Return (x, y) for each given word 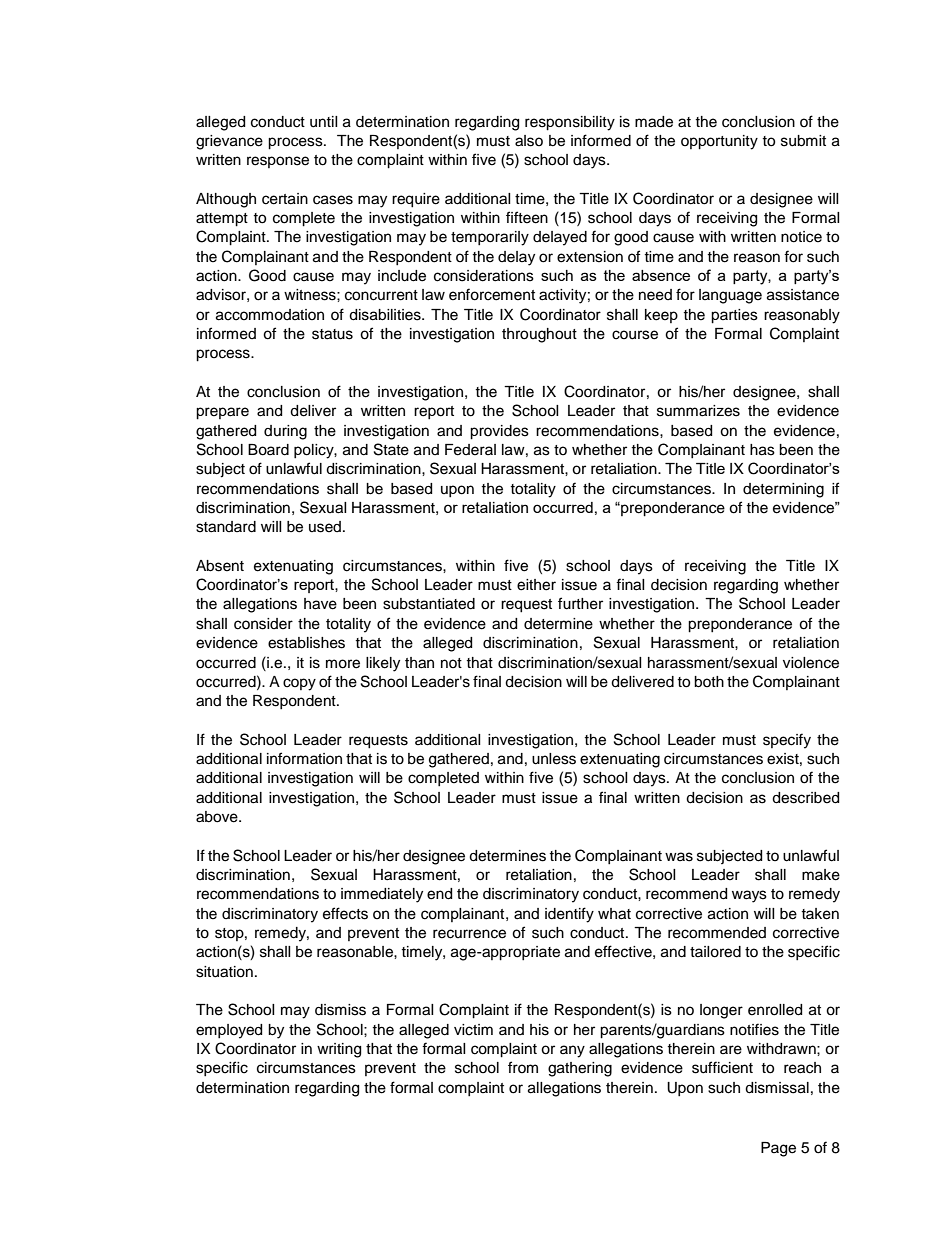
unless (554, 759)
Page (778, 1149)
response (278, 162)
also (529, 141)
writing (339, 1050)
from (523, 1067)
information (304, 758)
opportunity (719, 142)
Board (268, 450)
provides (499, 432)
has (762, 450)
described (805, 798)
